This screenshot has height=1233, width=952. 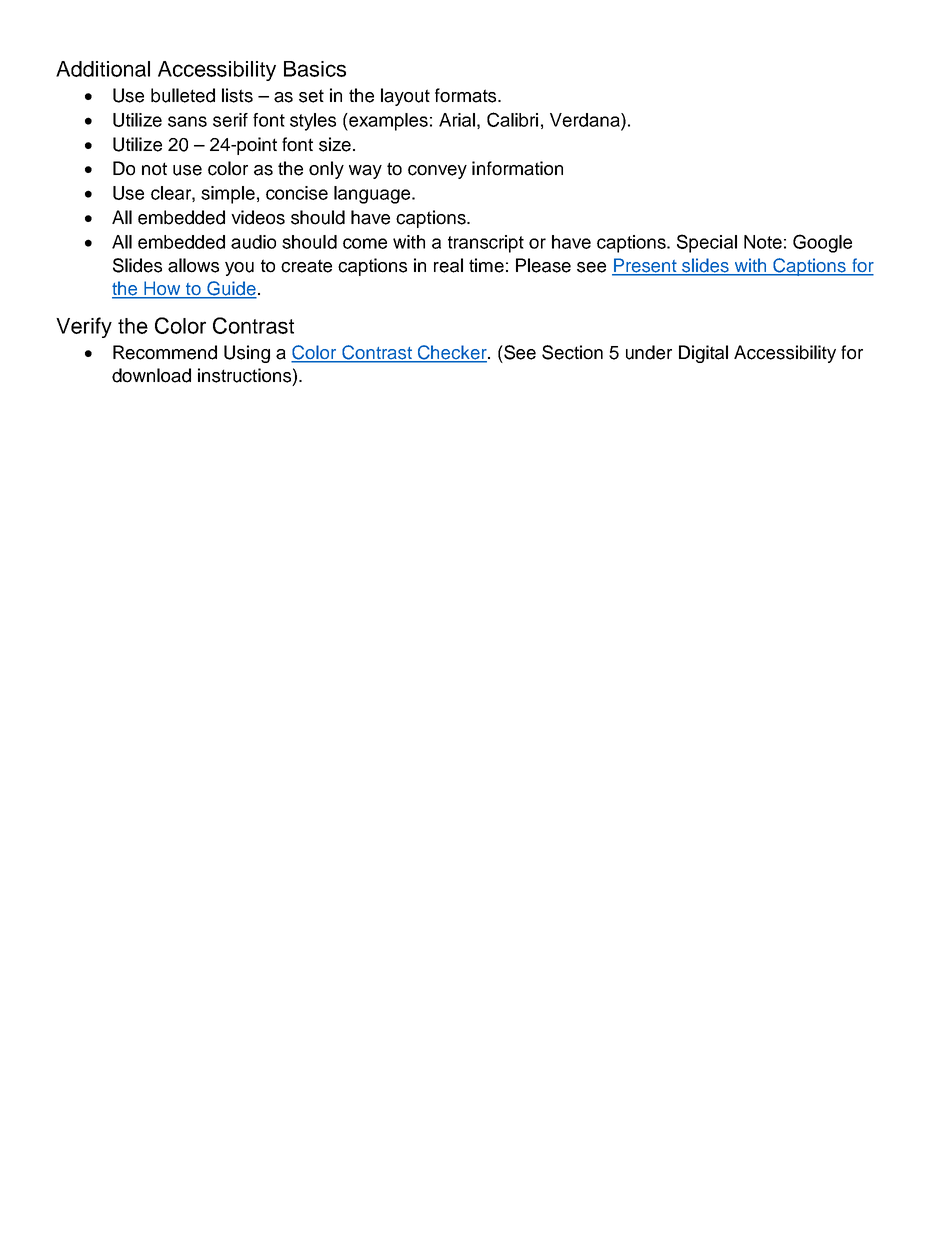 I want to click on allows, so click(x=193, y=265).
